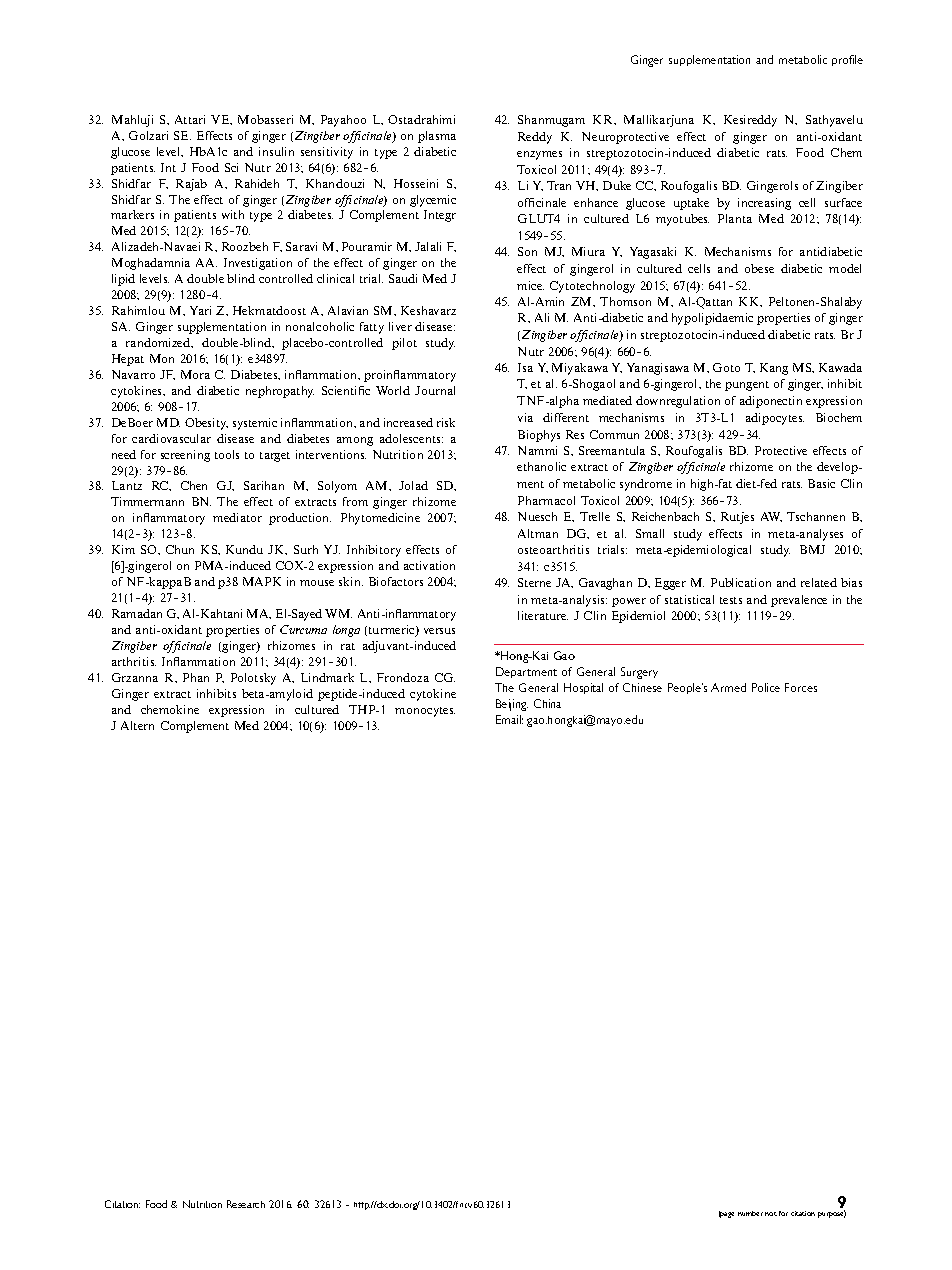 This page has height=1270, width=952. What do you see at coordinates (731, 600) in the page?
I see `tests` at bounding box center [731, 600].
